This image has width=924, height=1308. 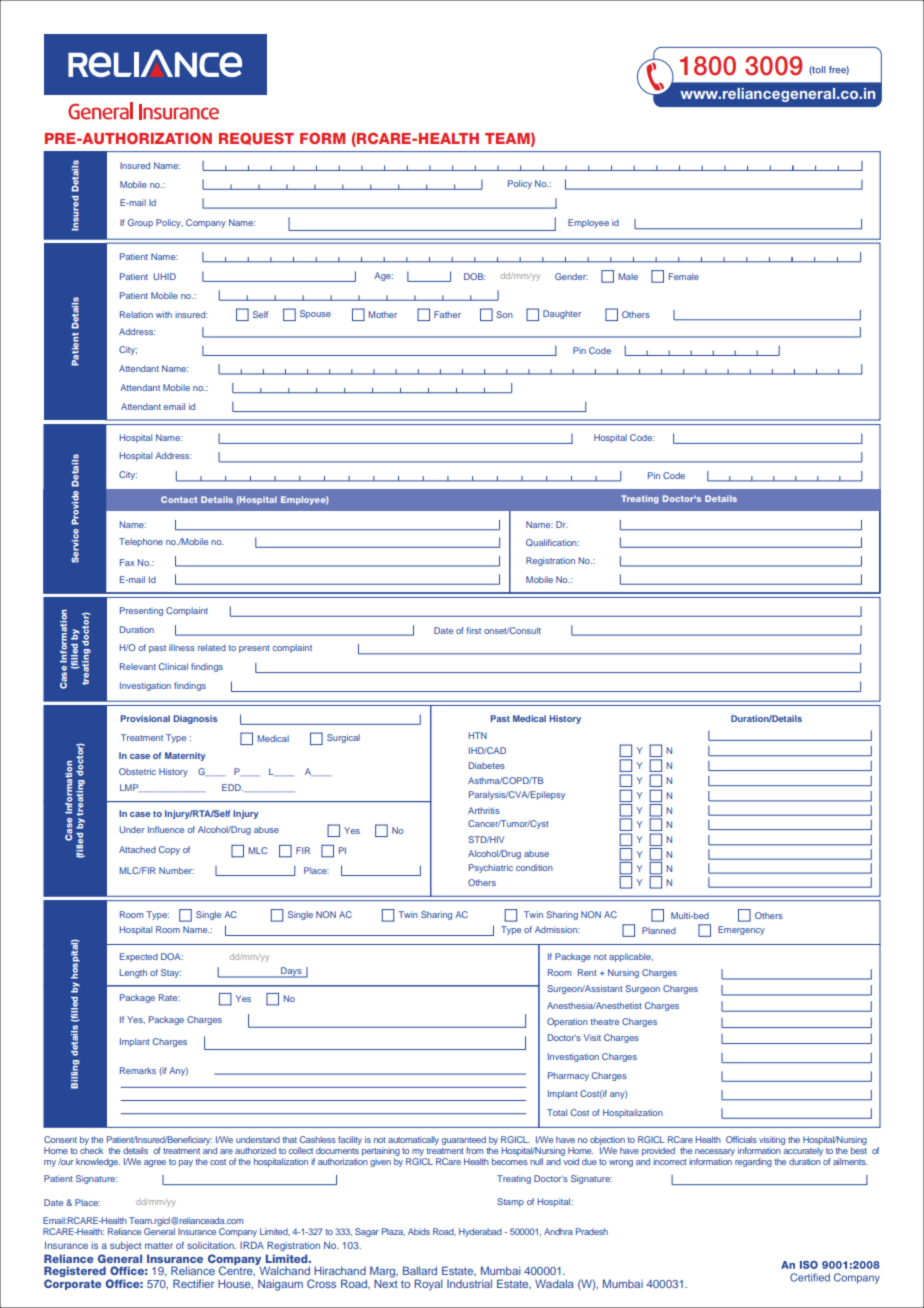 I want to click on matter, so click(x=159, y=1245).
